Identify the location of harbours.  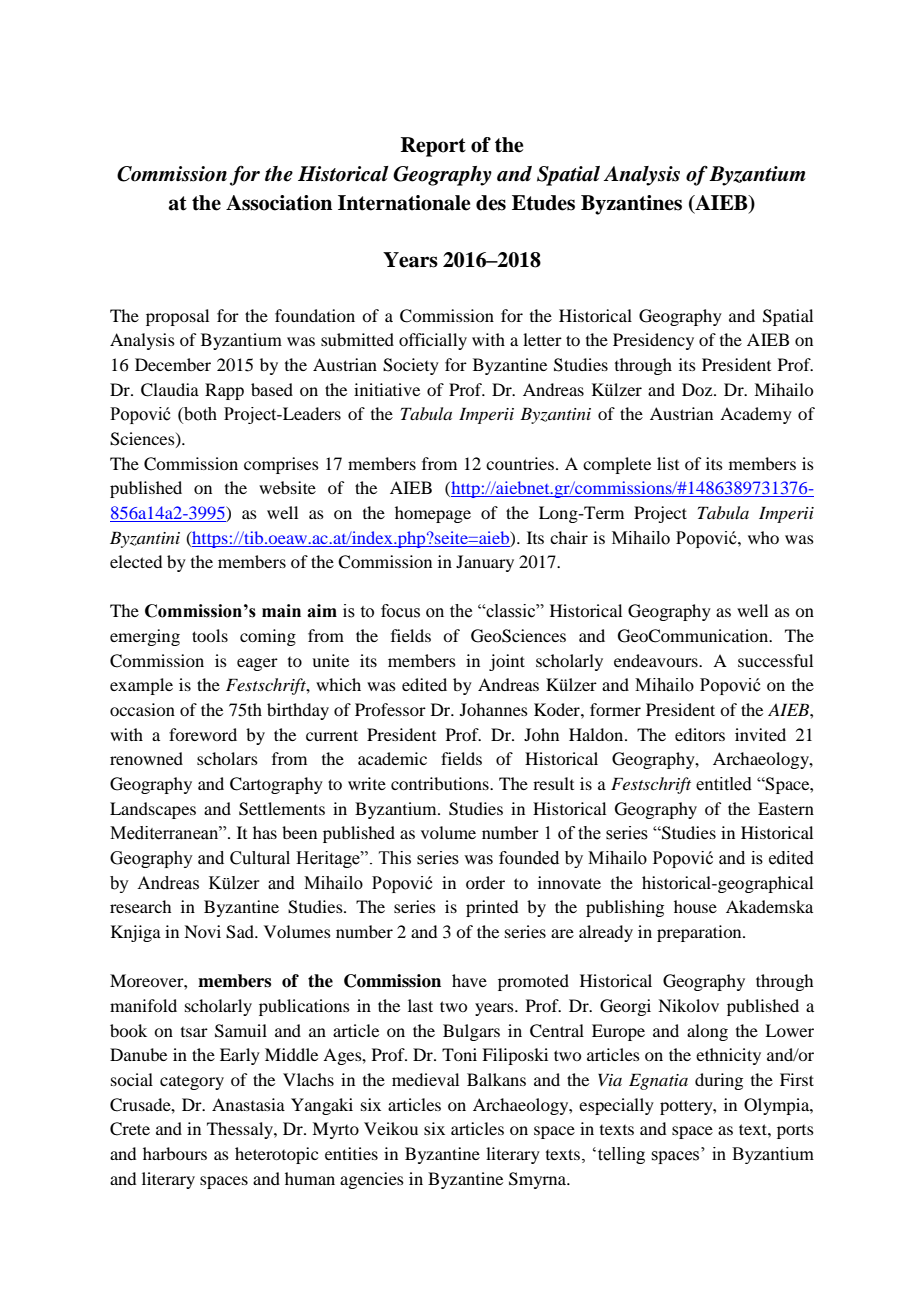
(175, 1153).
